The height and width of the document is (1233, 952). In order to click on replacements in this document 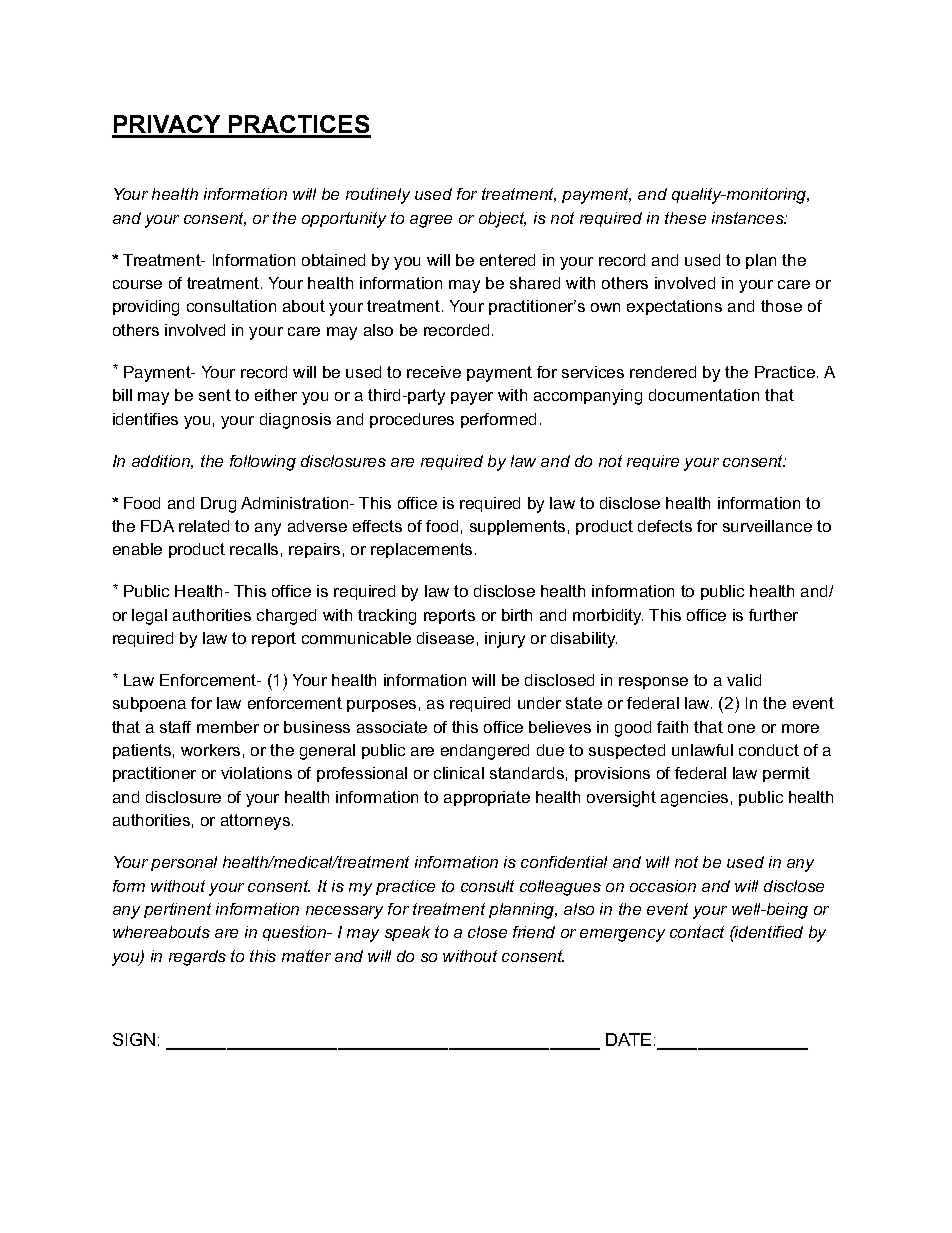, I will do `click(421, 550)`.
